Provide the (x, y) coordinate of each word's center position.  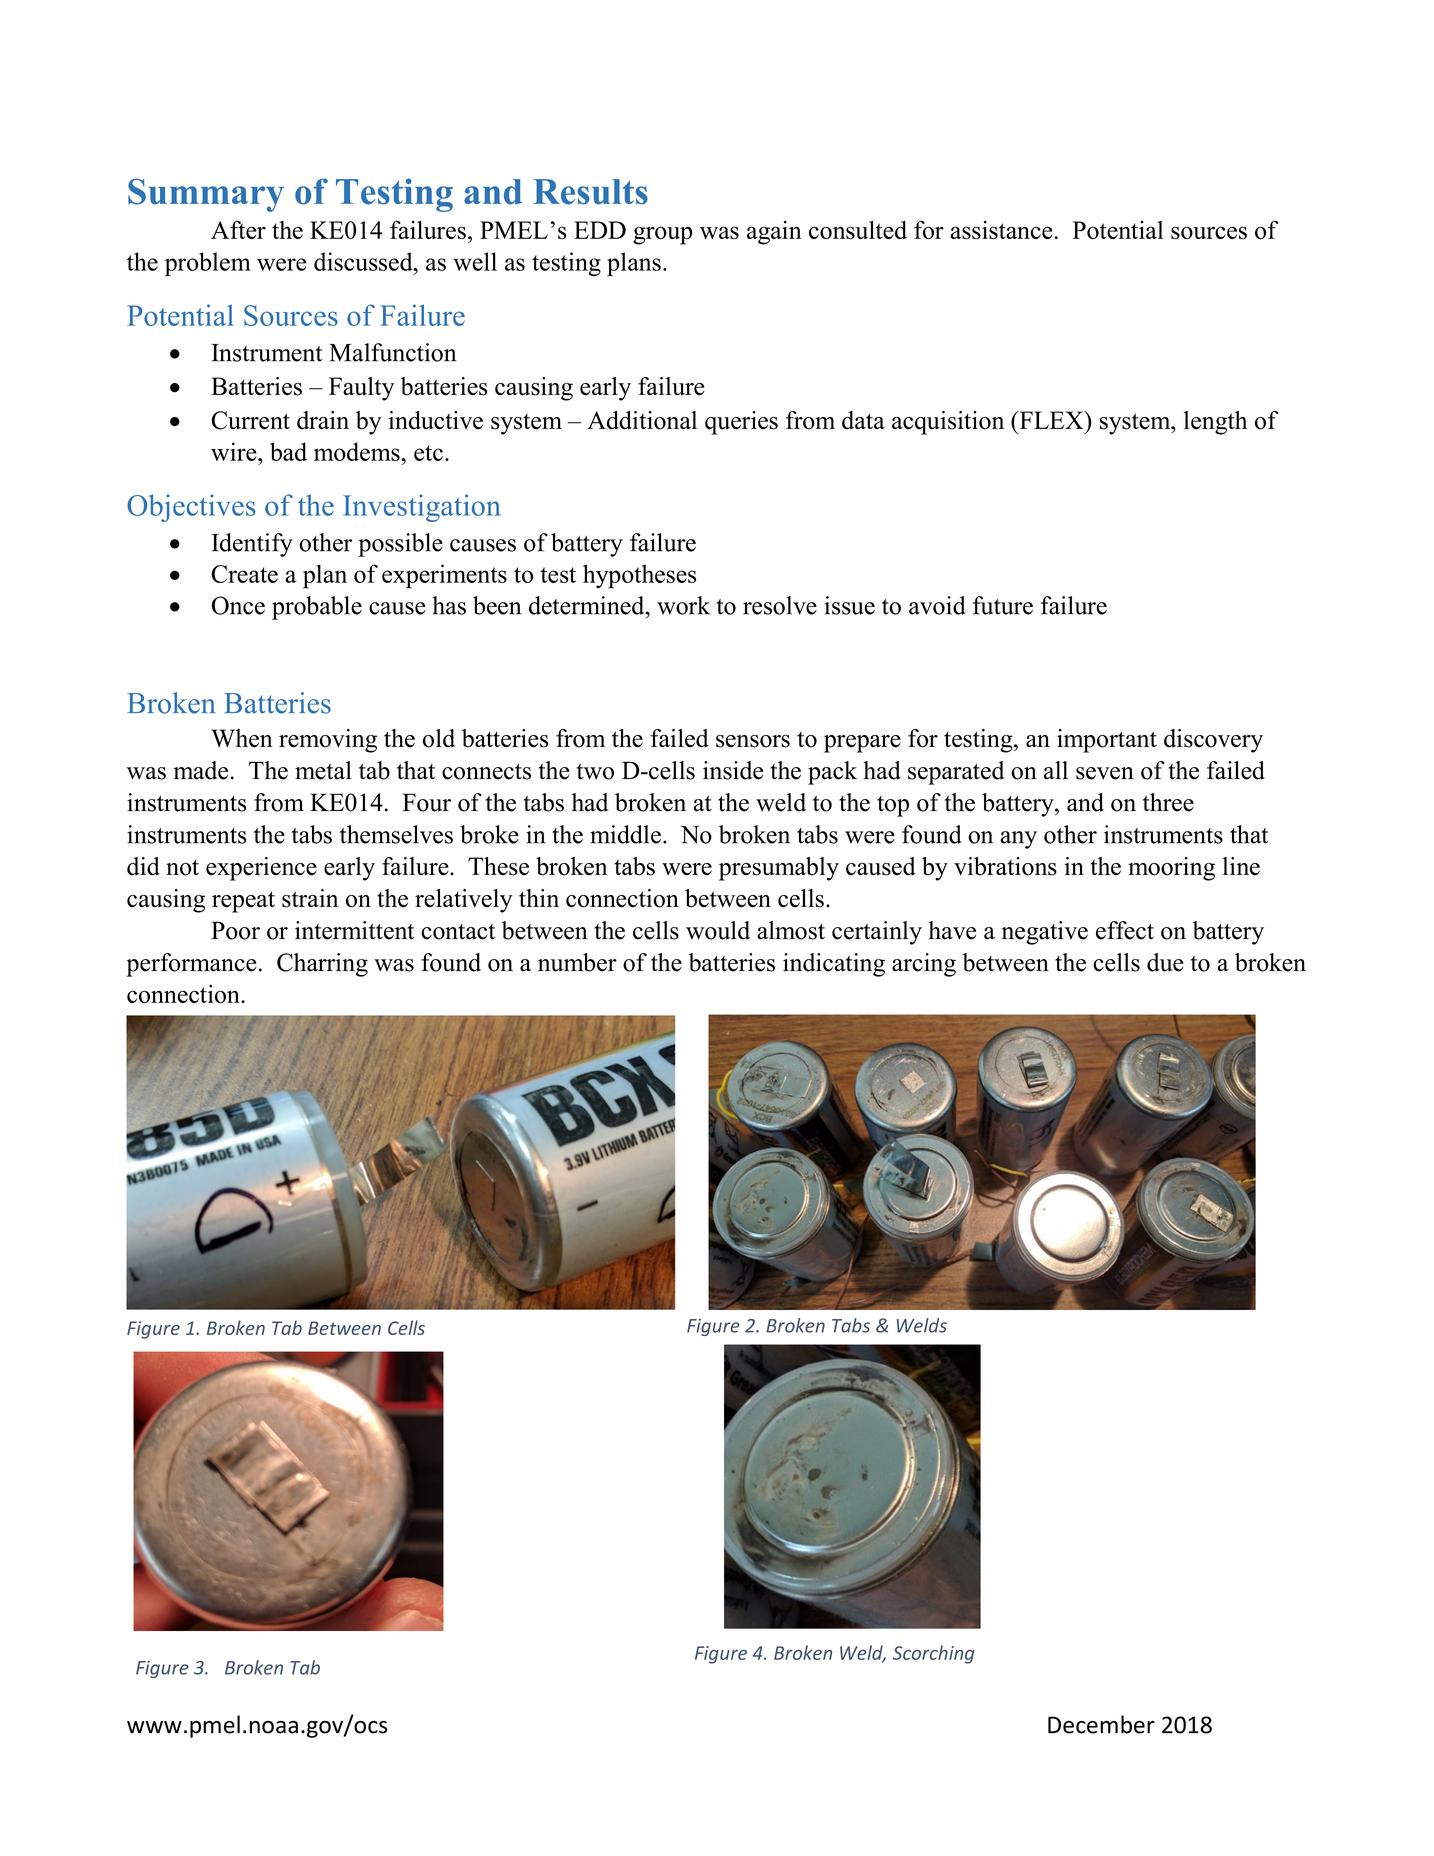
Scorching (934, 1654)
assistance (1001, 230)
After (238, 229)
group (662, 235)
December (1101, 1724)
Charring (322, 965)
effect (1125, 930)
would (718, 930)
